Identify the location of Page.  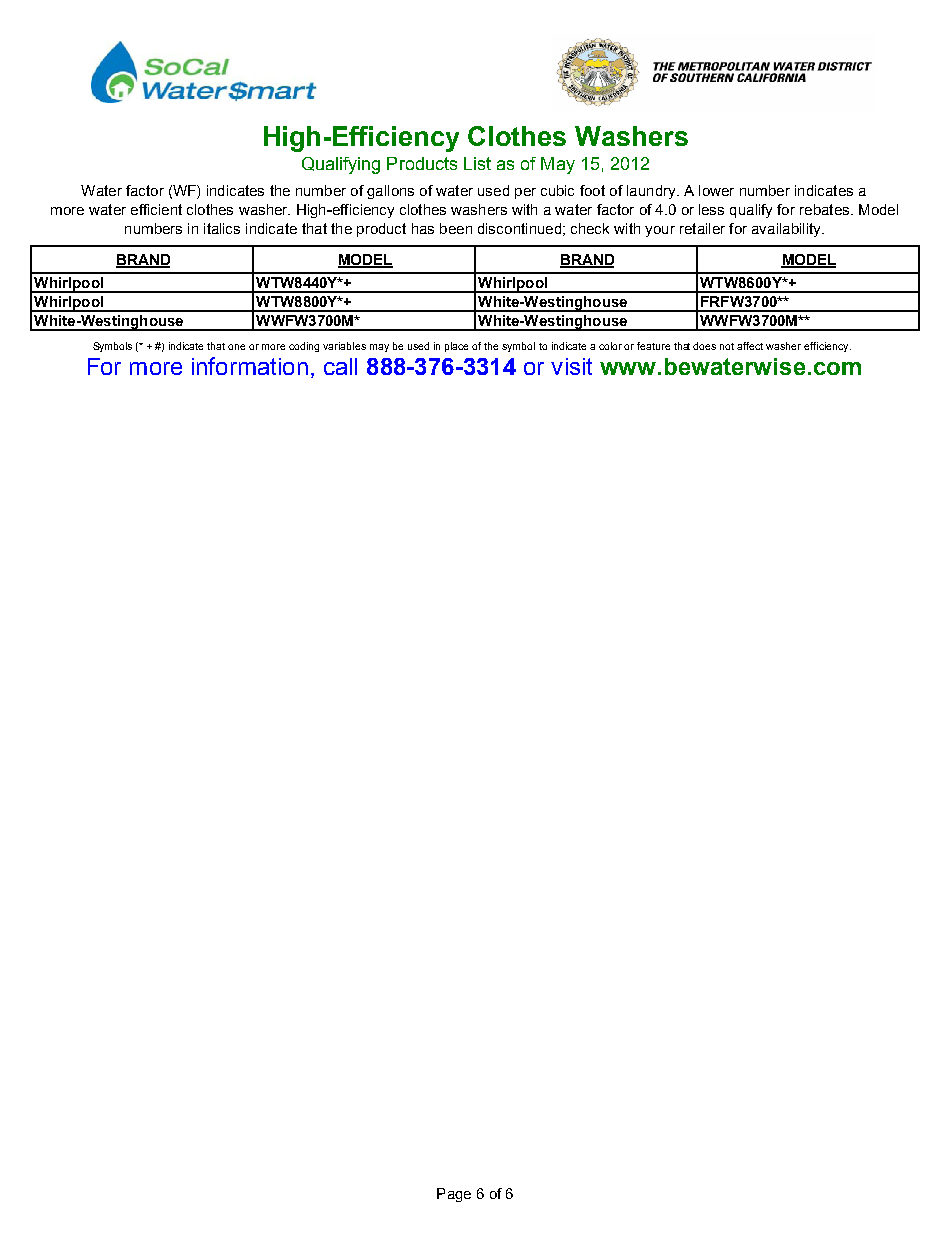
(454, 1195).
